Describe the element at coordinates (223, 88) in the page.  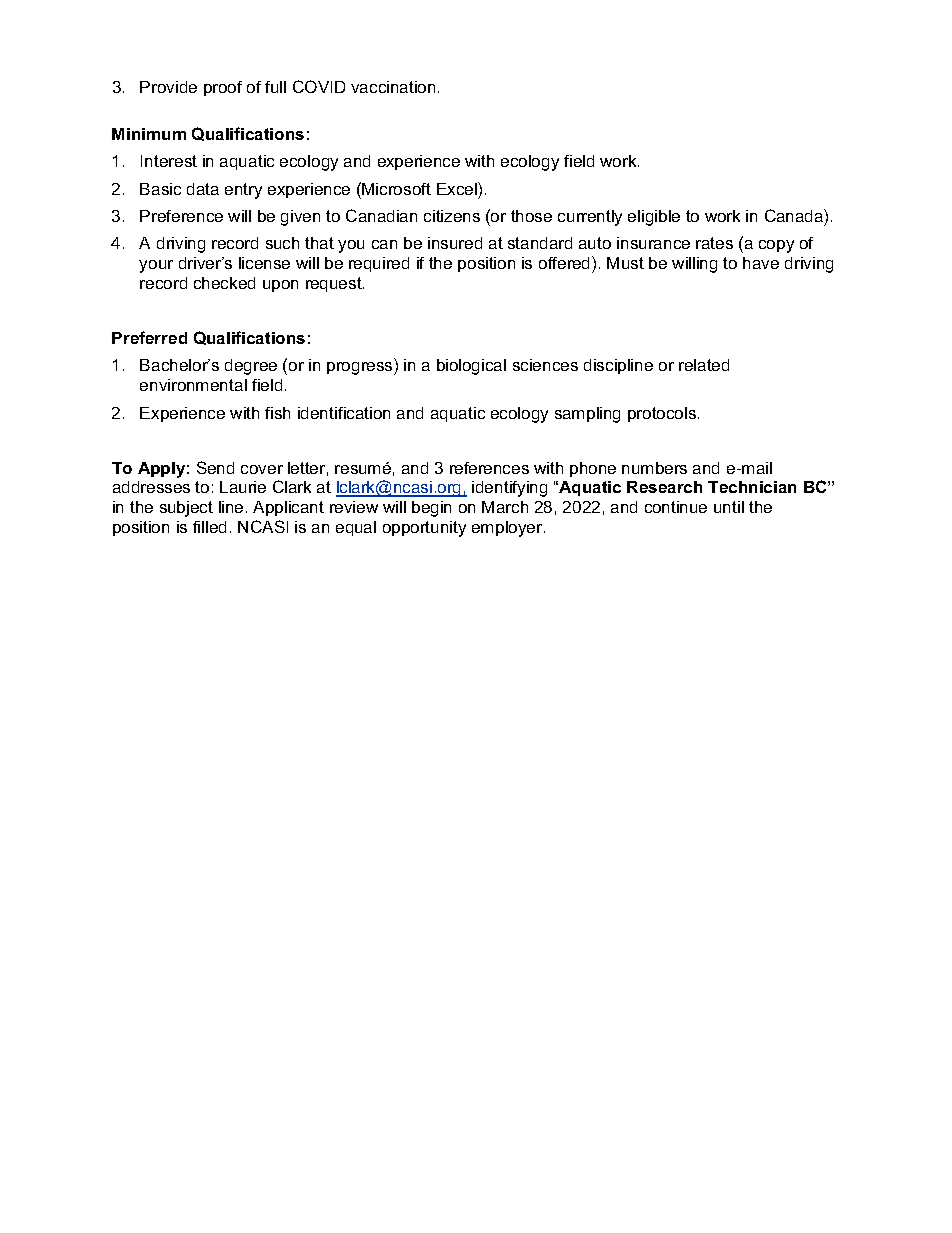
I see `proof` at that location.
